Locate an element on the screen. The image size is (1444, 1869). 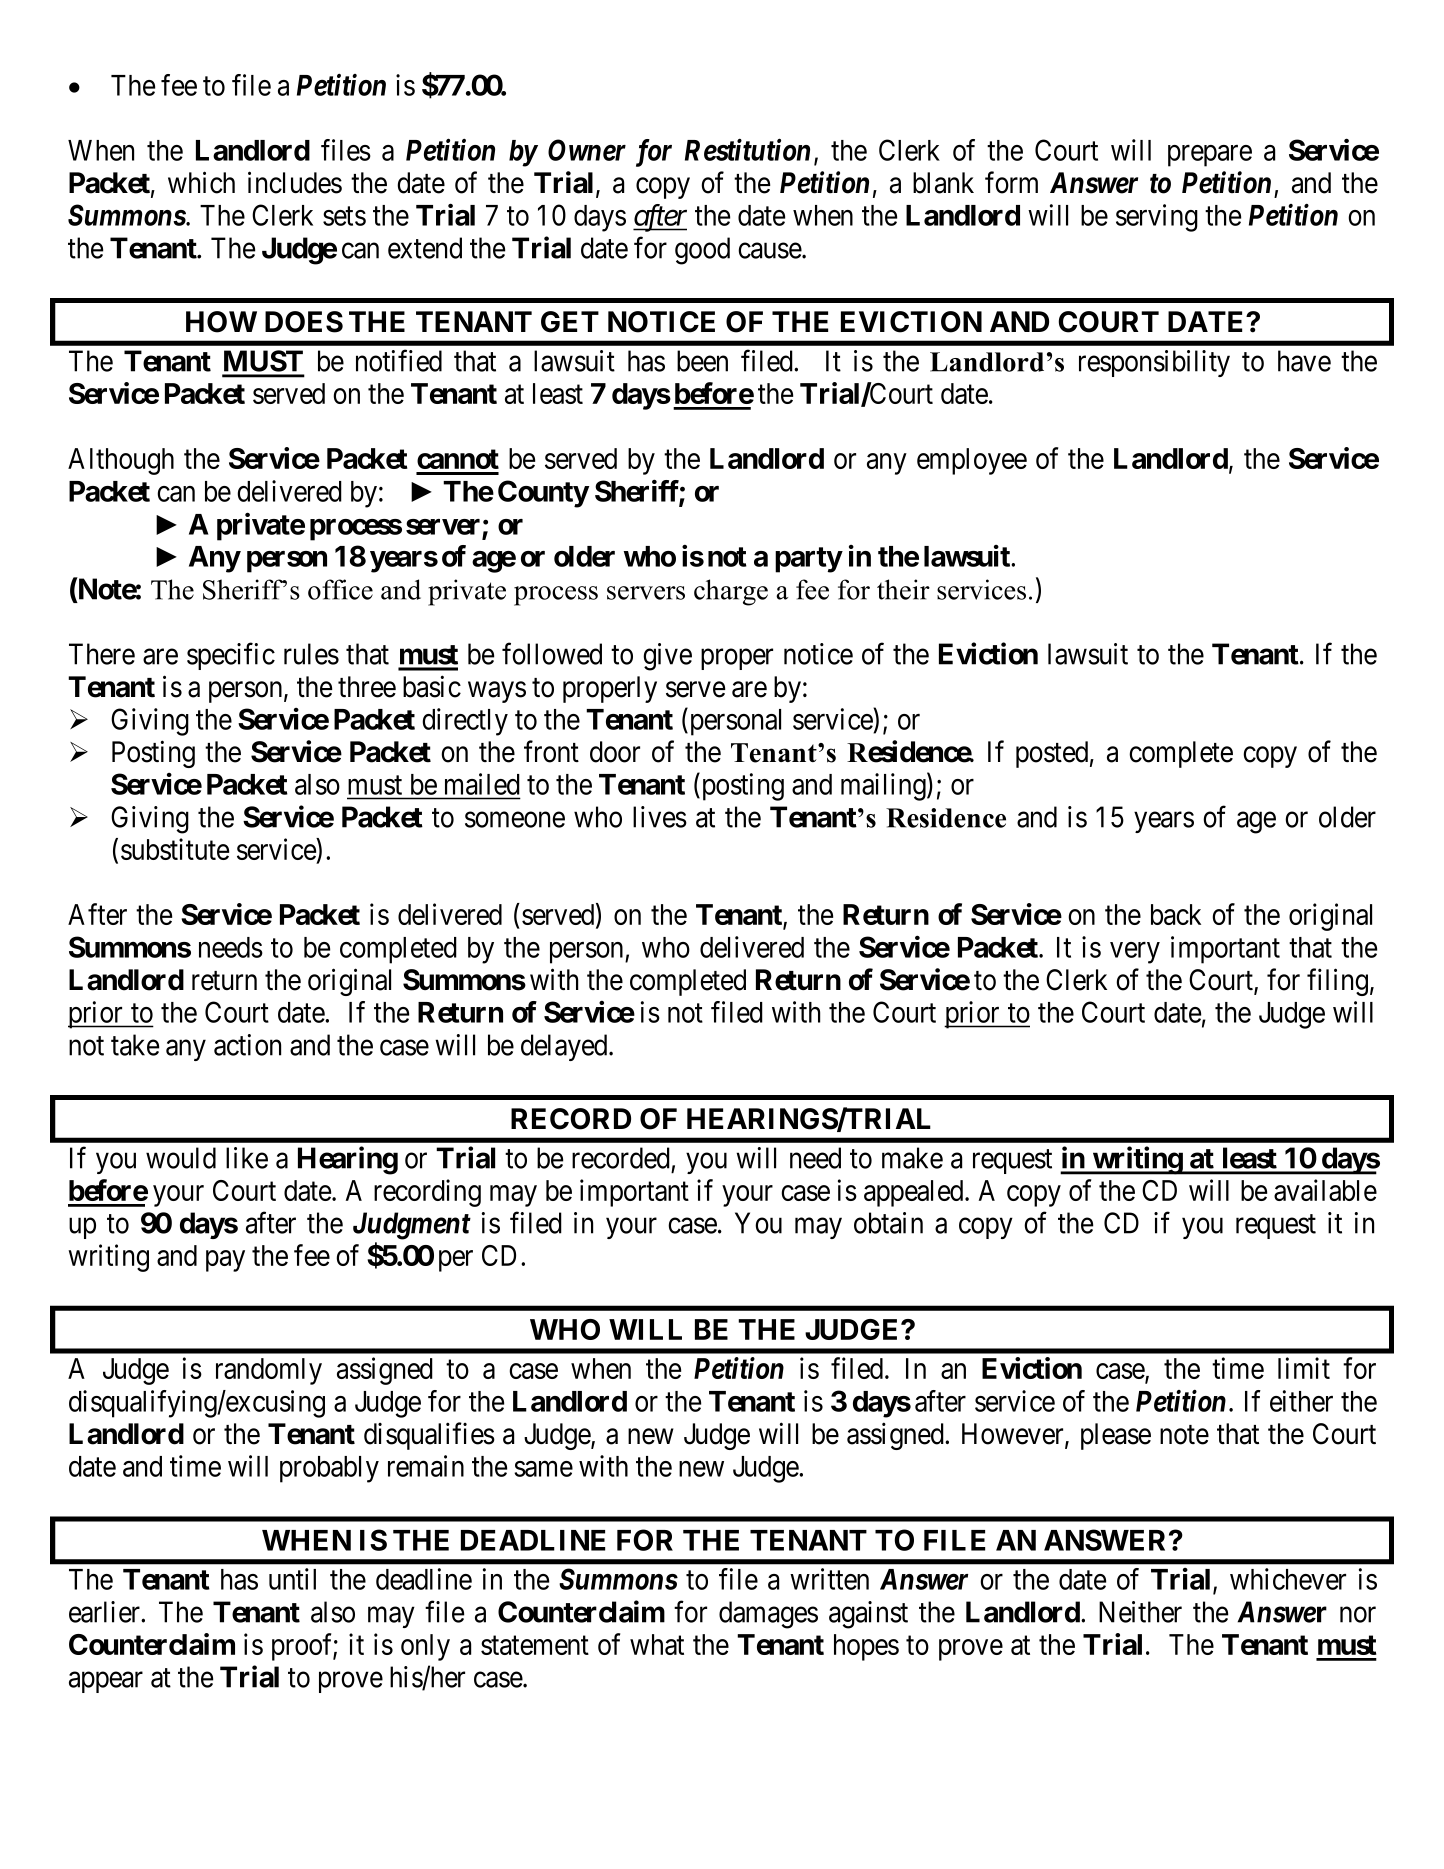
lives is located at coordinates (660, 817).
